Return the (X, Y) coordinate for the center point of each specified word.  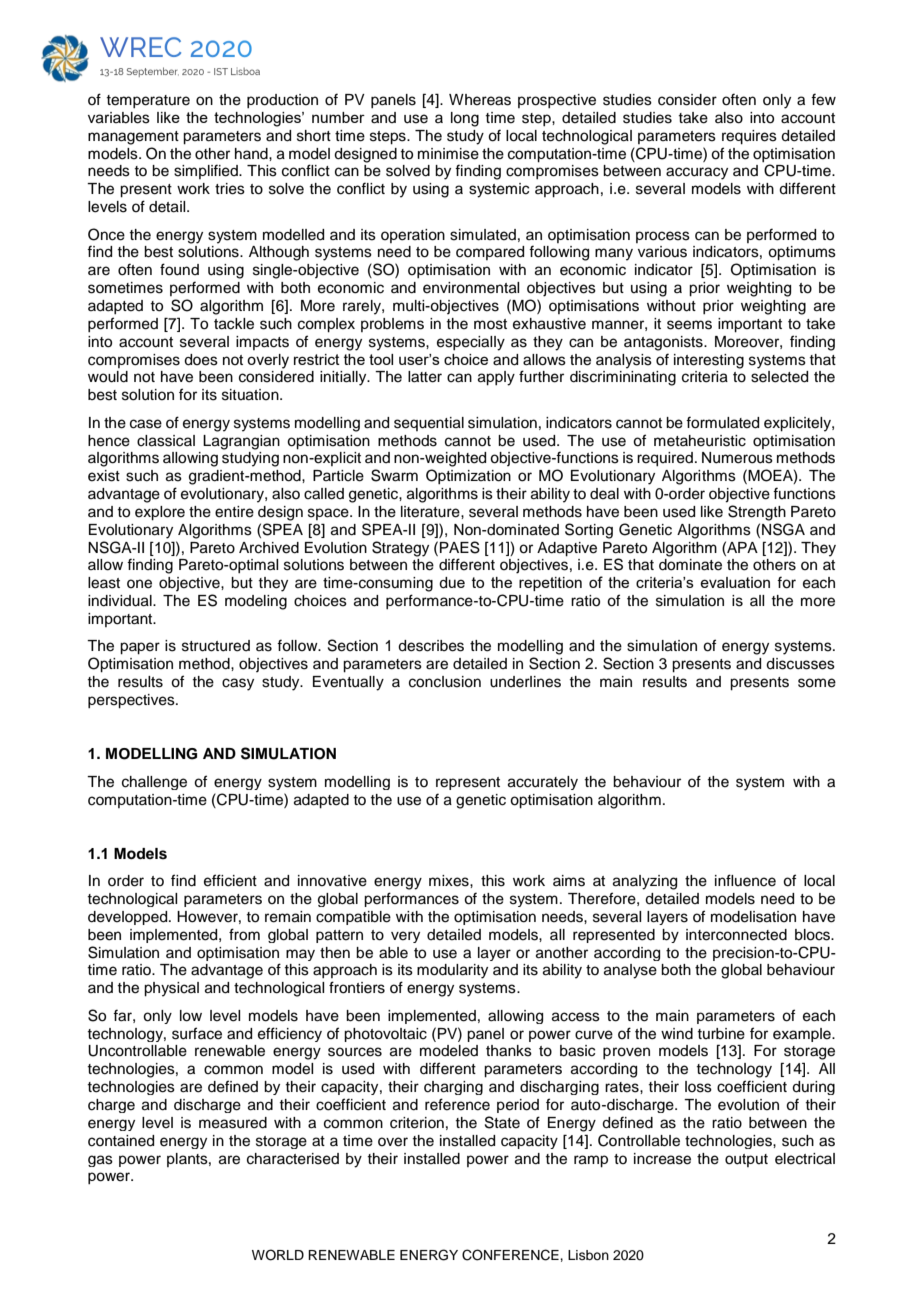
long (465, 119)
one (139, 584)
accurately (543, 783)
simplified (207, 171)
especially (471, 343)
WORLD (278, 1255)
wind (677, 1034)
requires (749, 137)
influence (745, 880)
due (452, 583)
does (201, 360)
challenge (154, 783)
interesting (709, 361)
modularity (452, 971)
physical (171, 989)
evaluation (735, 582)
